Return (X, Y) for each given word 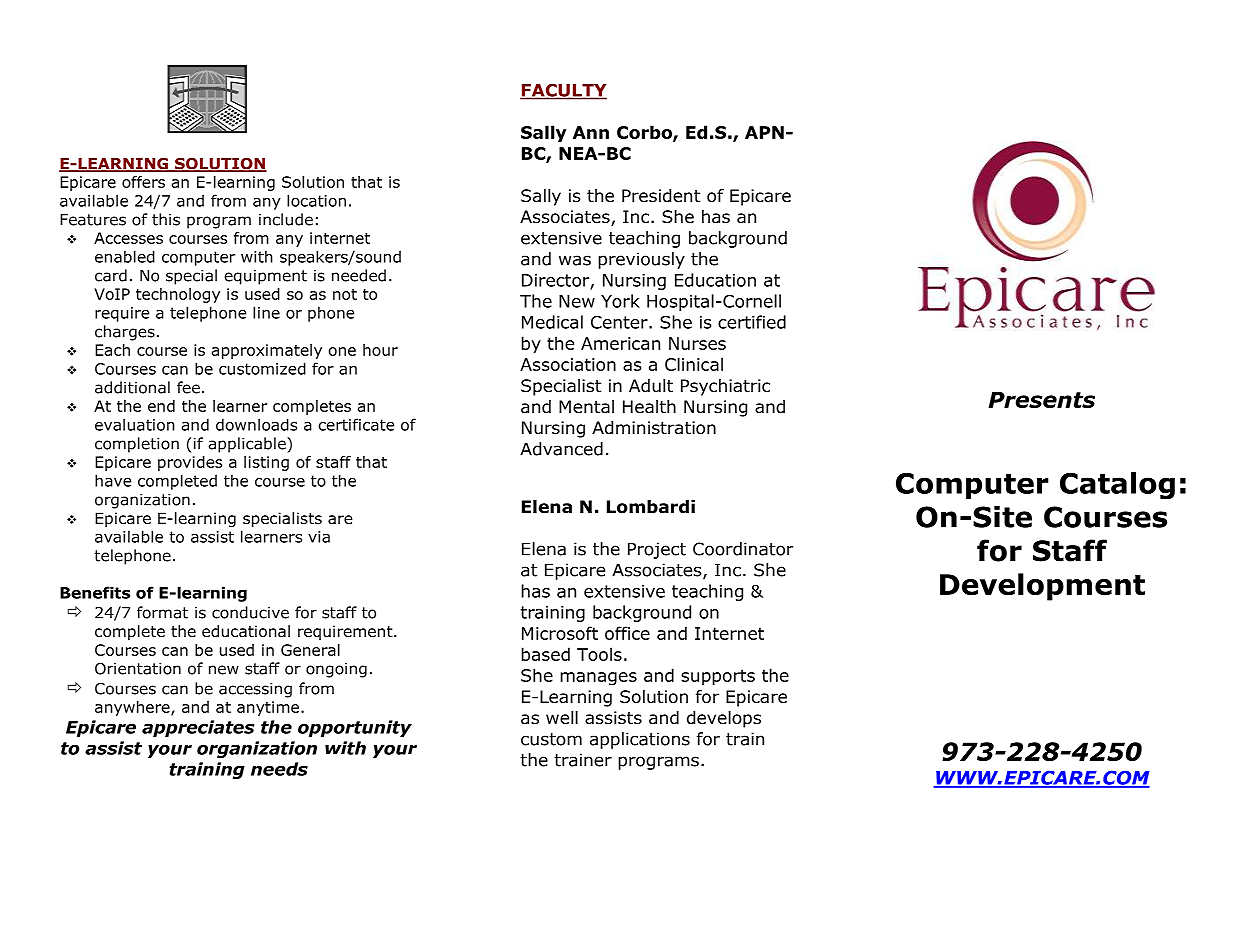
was (575, 260)
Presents (1041, 400)
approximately (267, 351)
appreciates (198, 728)
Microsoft (560, 633)
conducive (250, 612)
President (661, 196)
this (166, 219)
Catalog (1117, 486)
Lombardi (651, 507)
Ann (591, 132)
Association (568, 364)
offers (143, 182)
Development (1042, 587)
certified (752, 322)
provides (190, 463)
